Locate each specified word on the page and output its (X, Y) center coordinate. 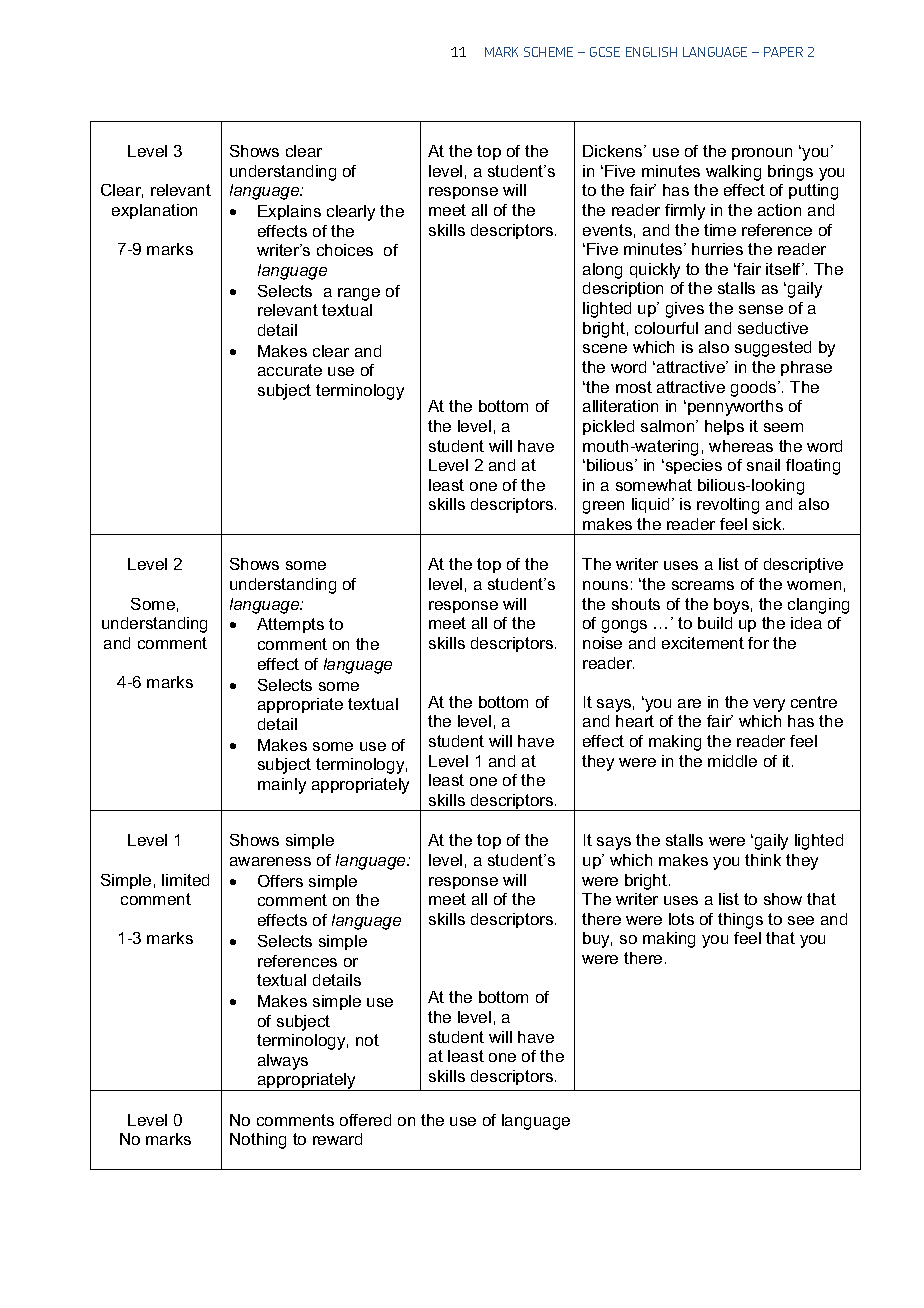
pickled (608, 427)
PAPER (783, 52)
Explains (289, 212)
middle (732, 761)
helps (724, 427)
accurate (290, 370)
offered (365, 1120)
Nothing (258, 1141)
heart (635, 721)
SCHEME (548, 52)
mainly (282, 786)
